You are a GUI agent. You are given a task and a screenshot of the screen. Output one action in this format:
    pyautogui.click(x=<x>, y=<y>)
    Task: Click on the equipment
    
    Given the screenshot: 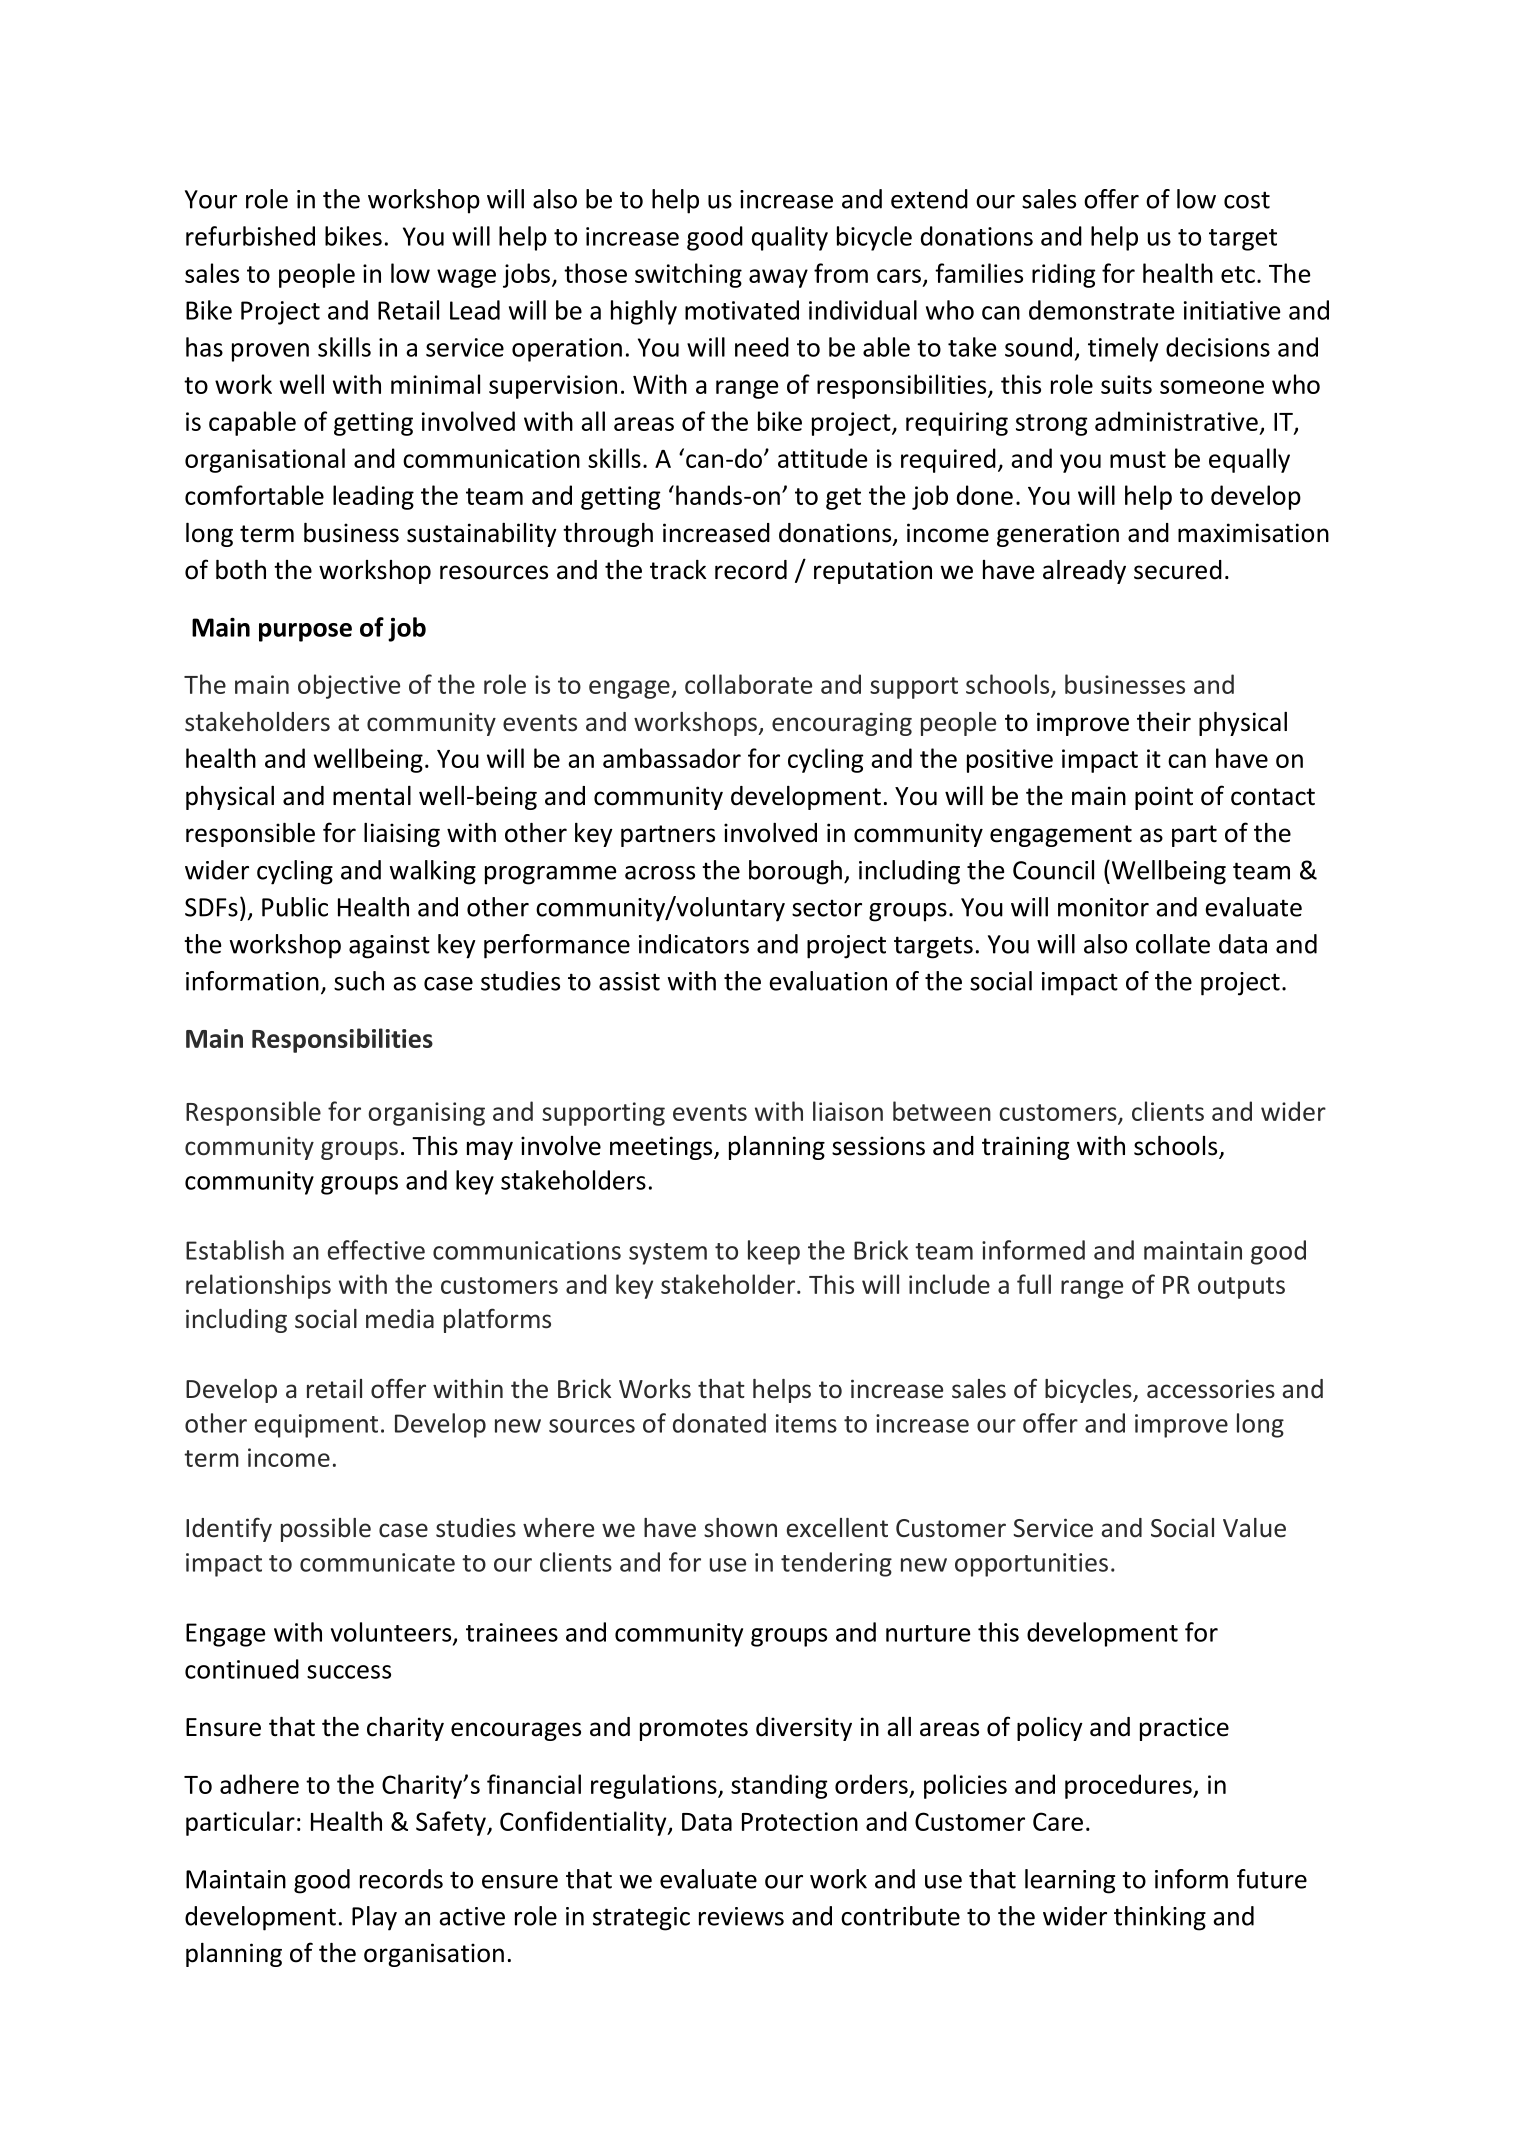 What is the action you would take?
    pyautogui.click(x=316, y=1426)
